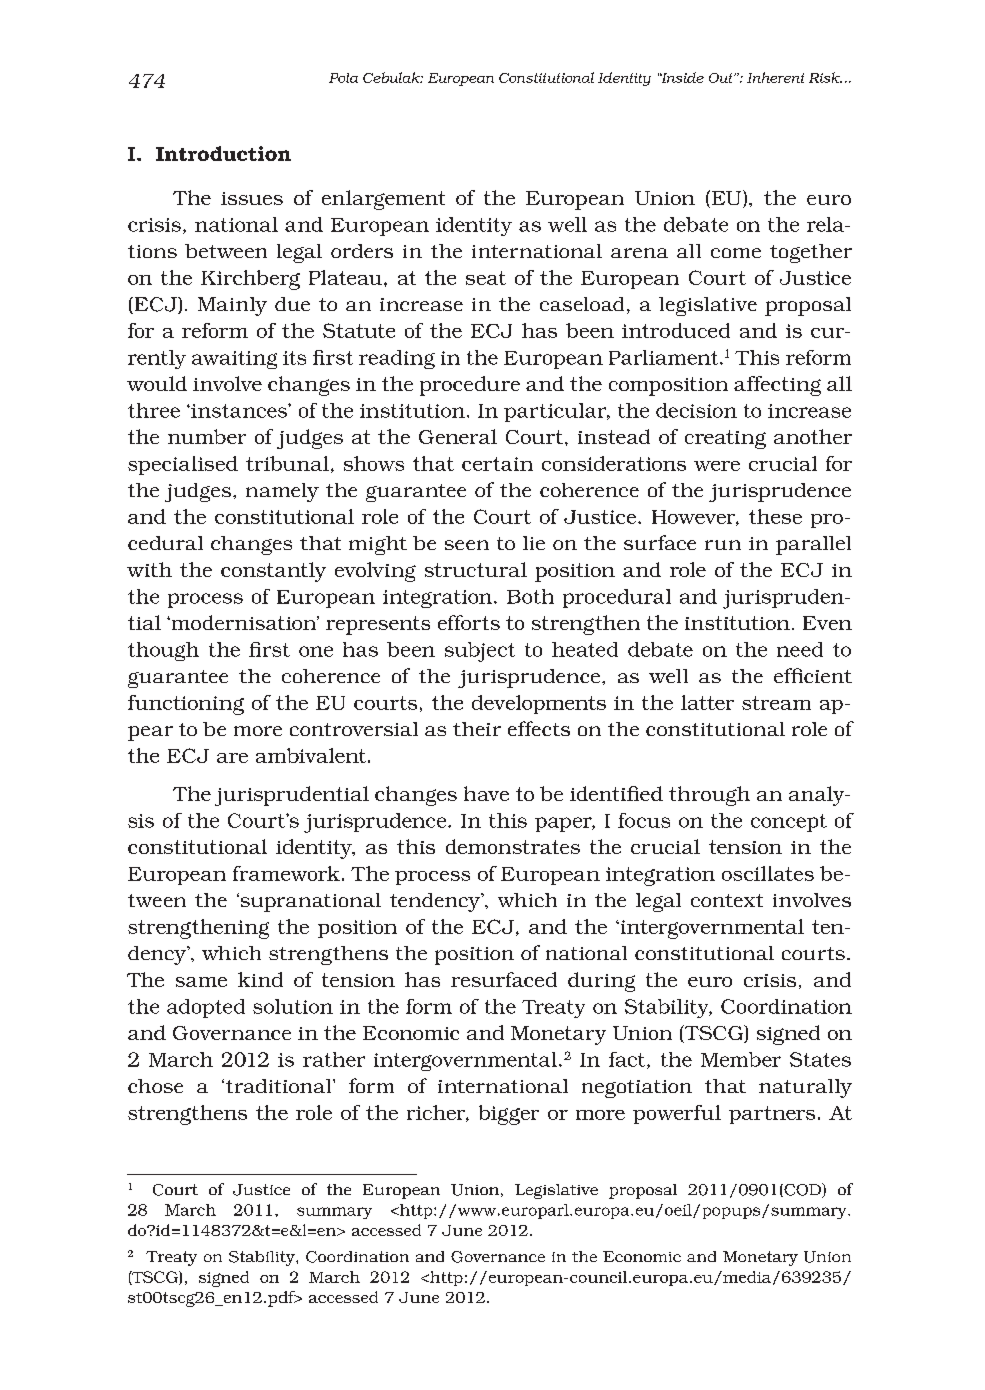 Image resolution: width=985 pixels, height=1390 pixels. What do you see at coordinates (223, 153) in the page?
I see `Introduction` at bounding box center [223, 153].
